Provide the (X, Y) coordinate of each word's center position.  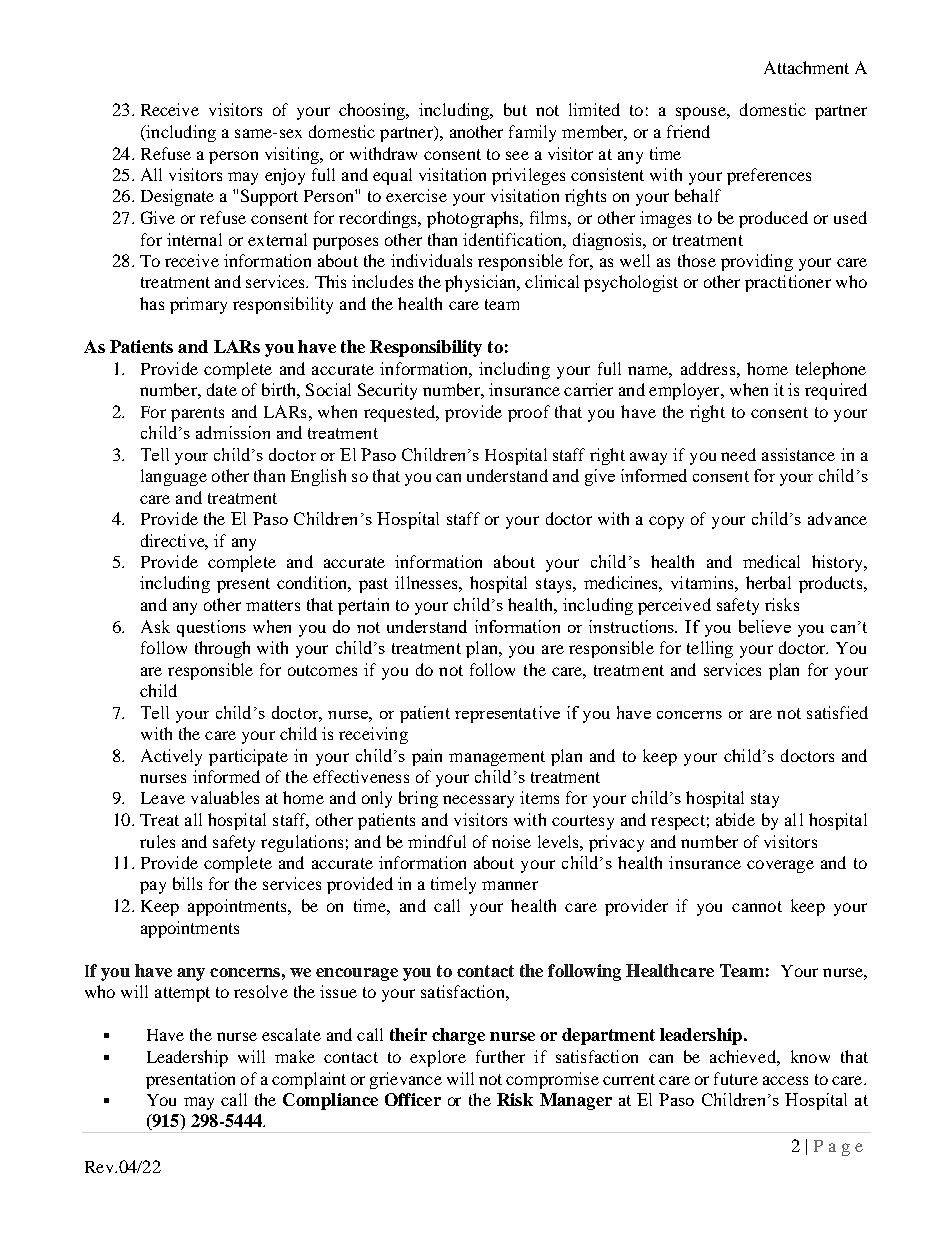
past (373, 585)
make (295, 1056)
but (515, 109)
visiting (293, 155)
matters (273, 605)
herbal (768, 582)
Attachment (806, 67)
